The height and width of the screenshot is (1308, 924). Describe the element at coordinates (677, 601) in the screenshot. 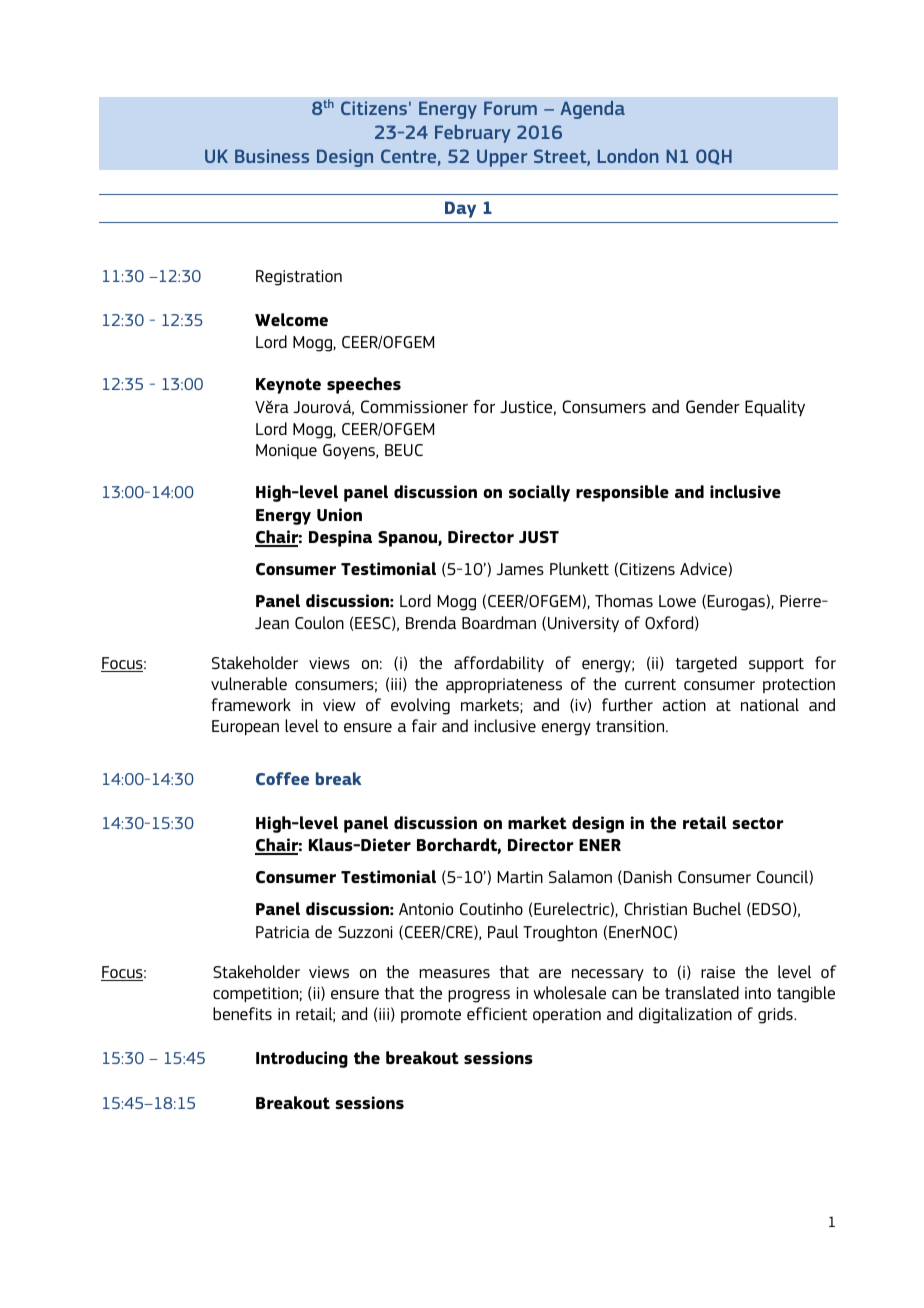

I see `Lowe` at that location.
